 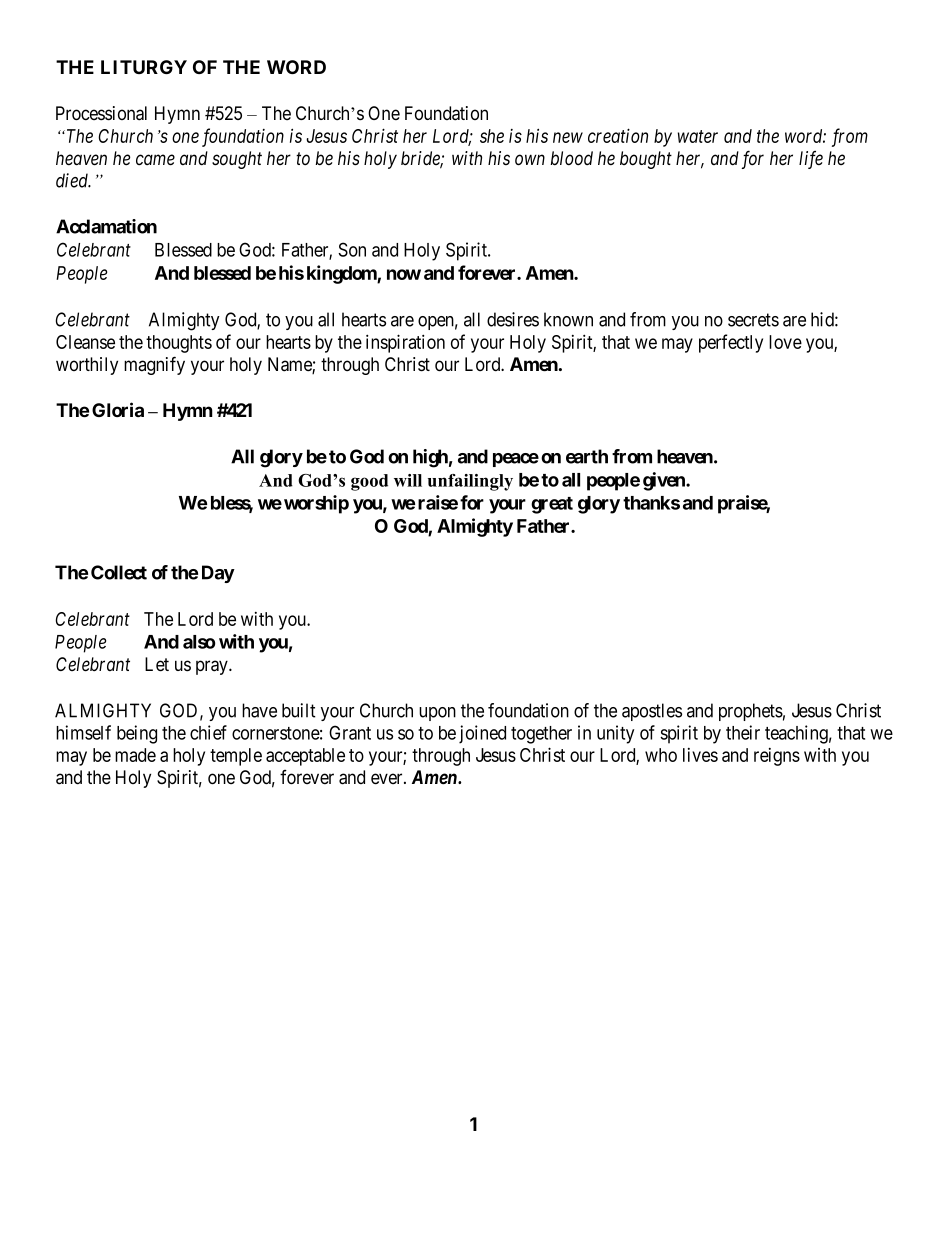 I want to click on LITURGY, so click(x=144, y=67).
